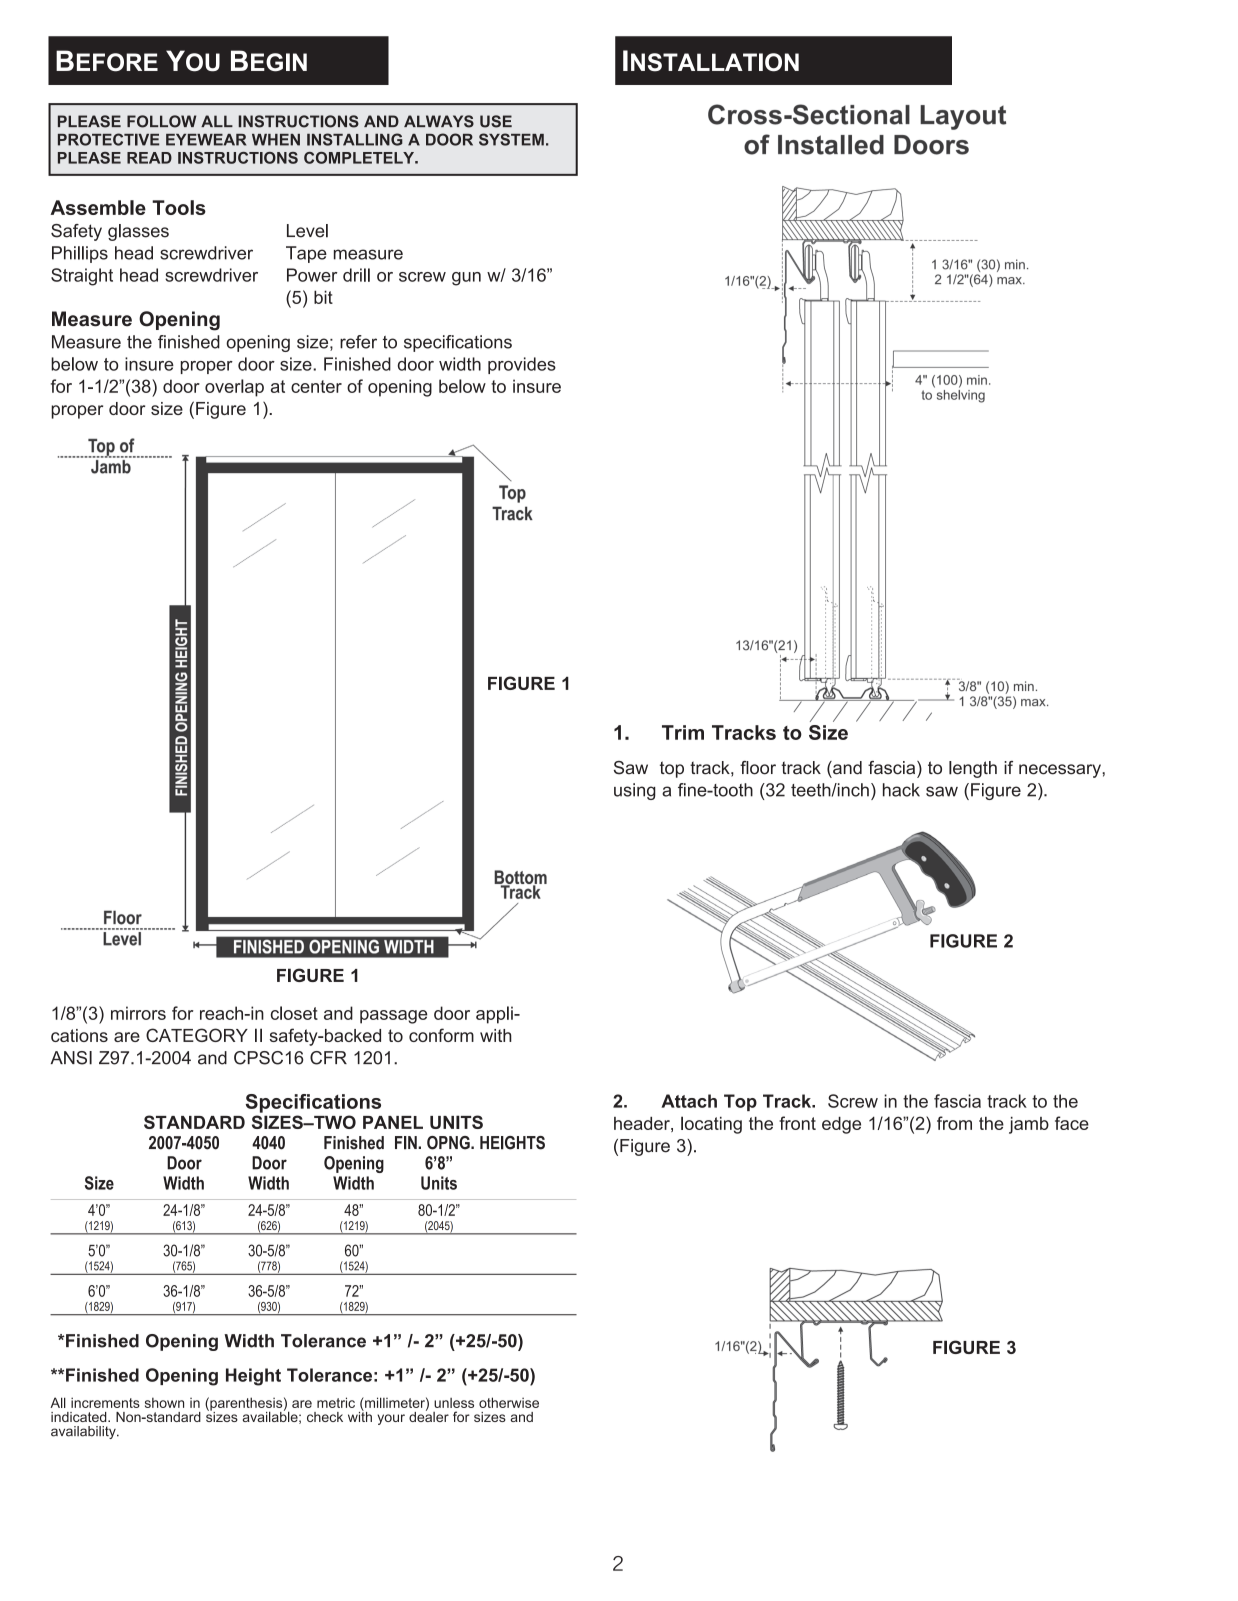 Image resolution: width=1238 pixels, height=1601 pixels. What do you see at coordinates (496, 121) in the image?
I see `USE` at bounding box center [496, 121].
